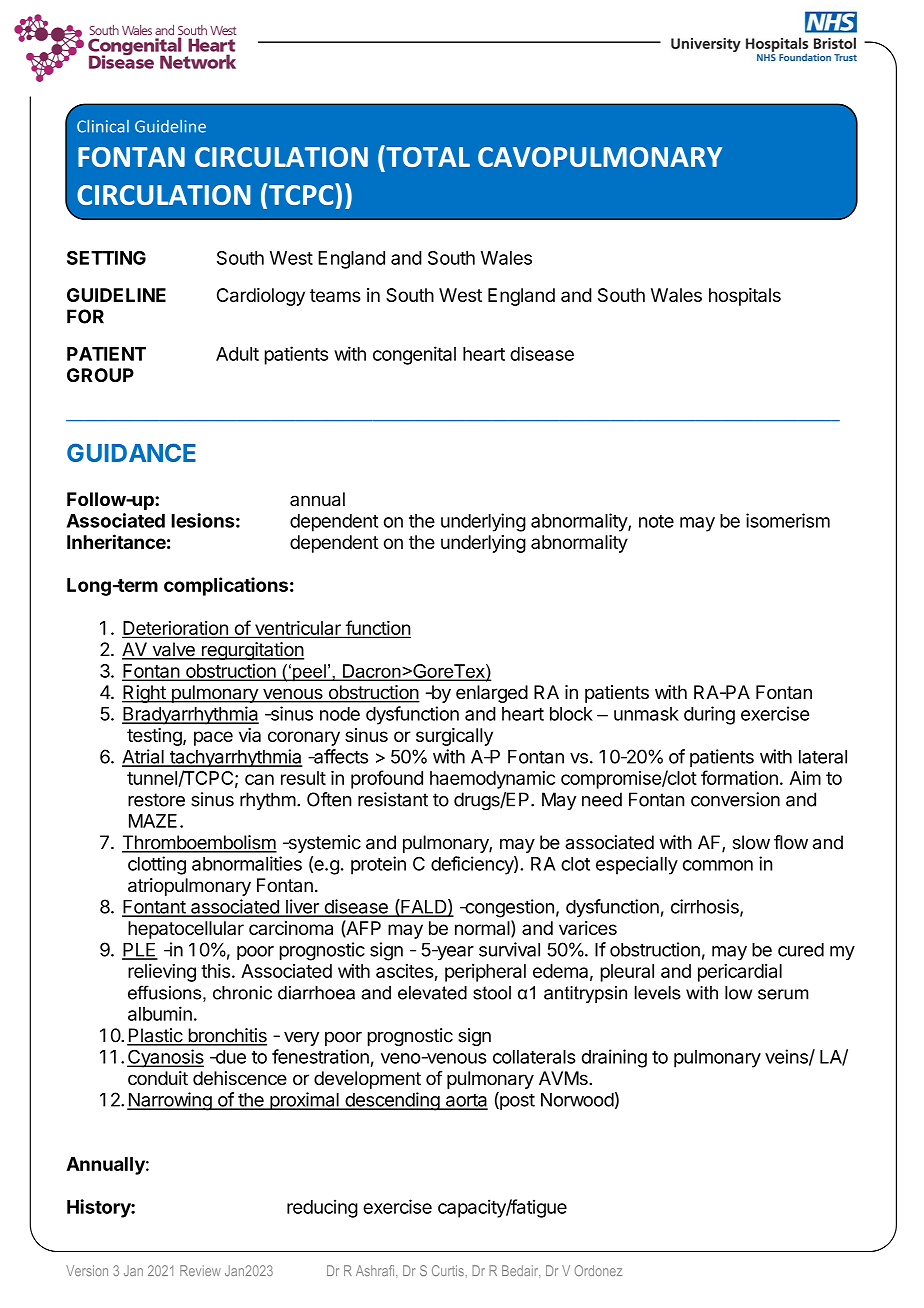  What do you see at coordinates (414, 355) in the screenshot?
I see `congenital` at bounding box center [414, 355].
